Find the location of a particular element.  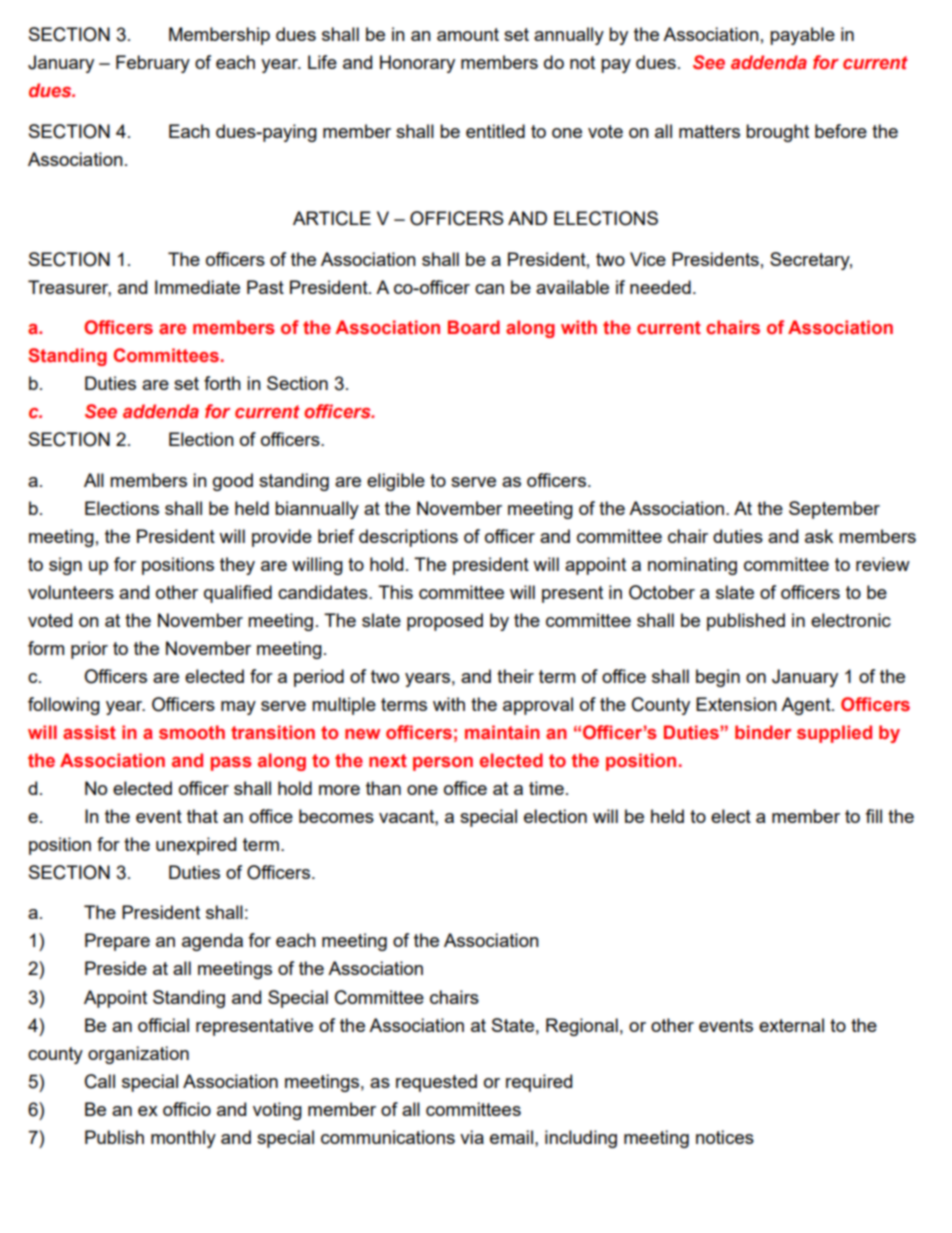

Call is located at coordinates (100, 1081).
